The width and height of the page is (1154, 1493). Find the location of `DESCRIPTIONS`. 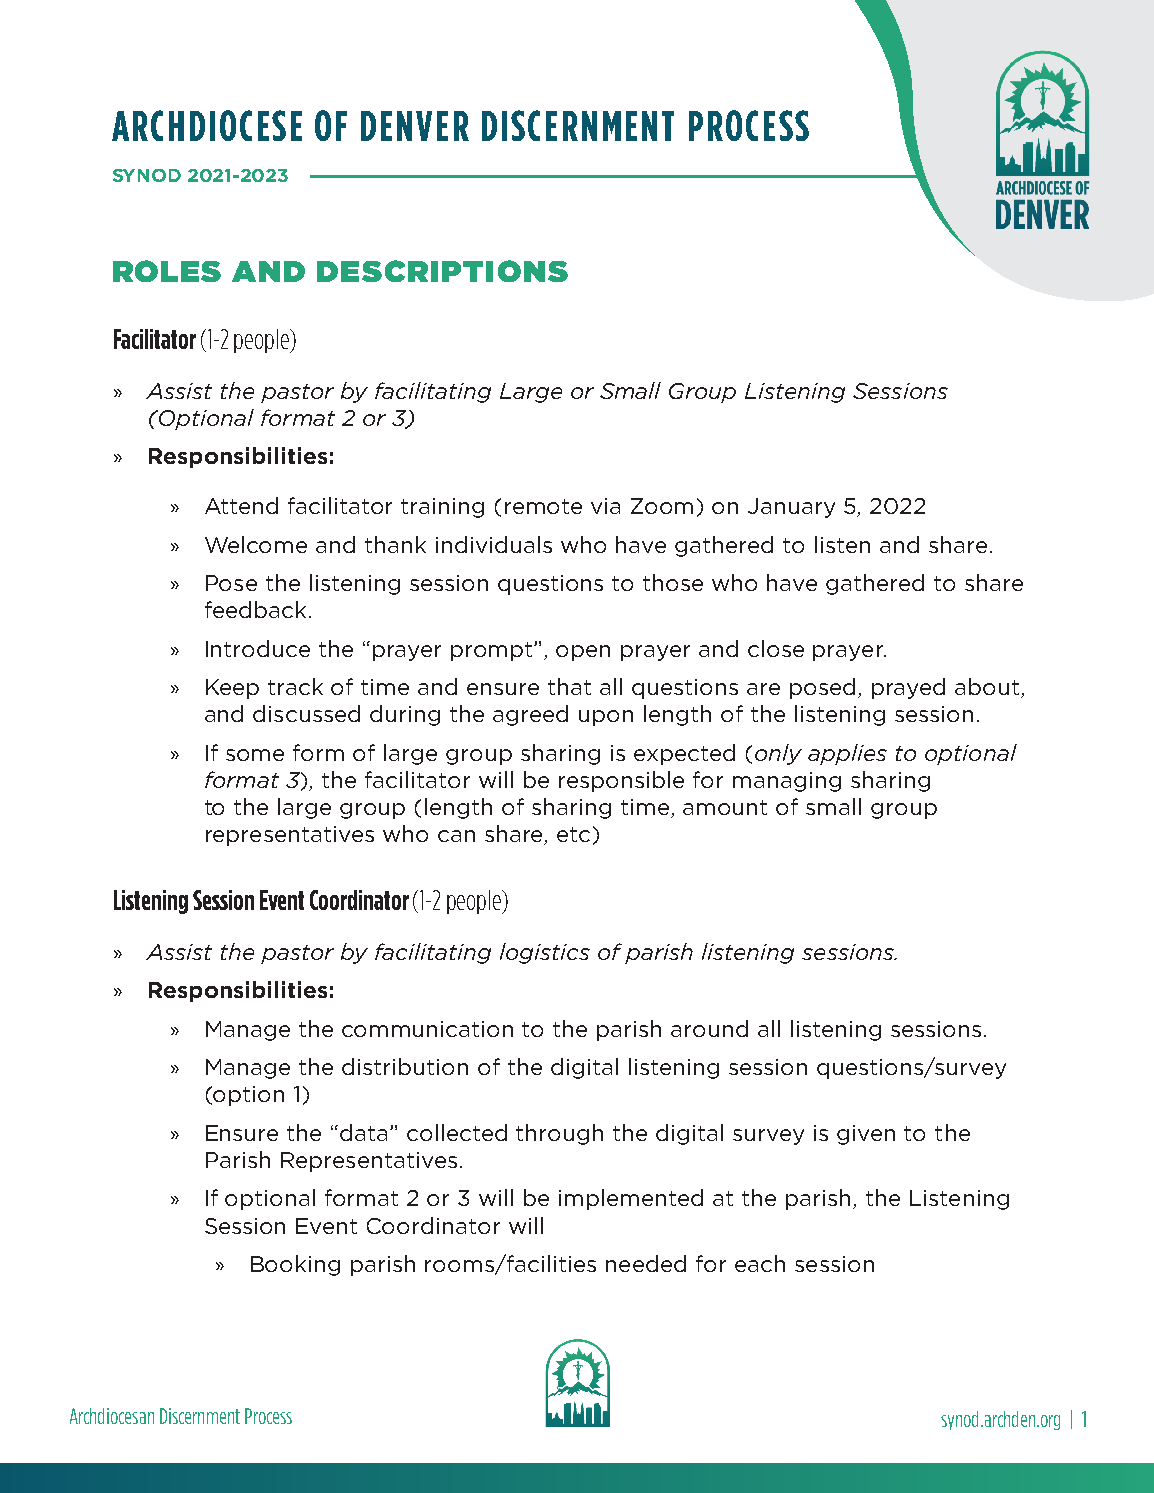

DESCRIPTIONS is located at coordinates (442, 271).
